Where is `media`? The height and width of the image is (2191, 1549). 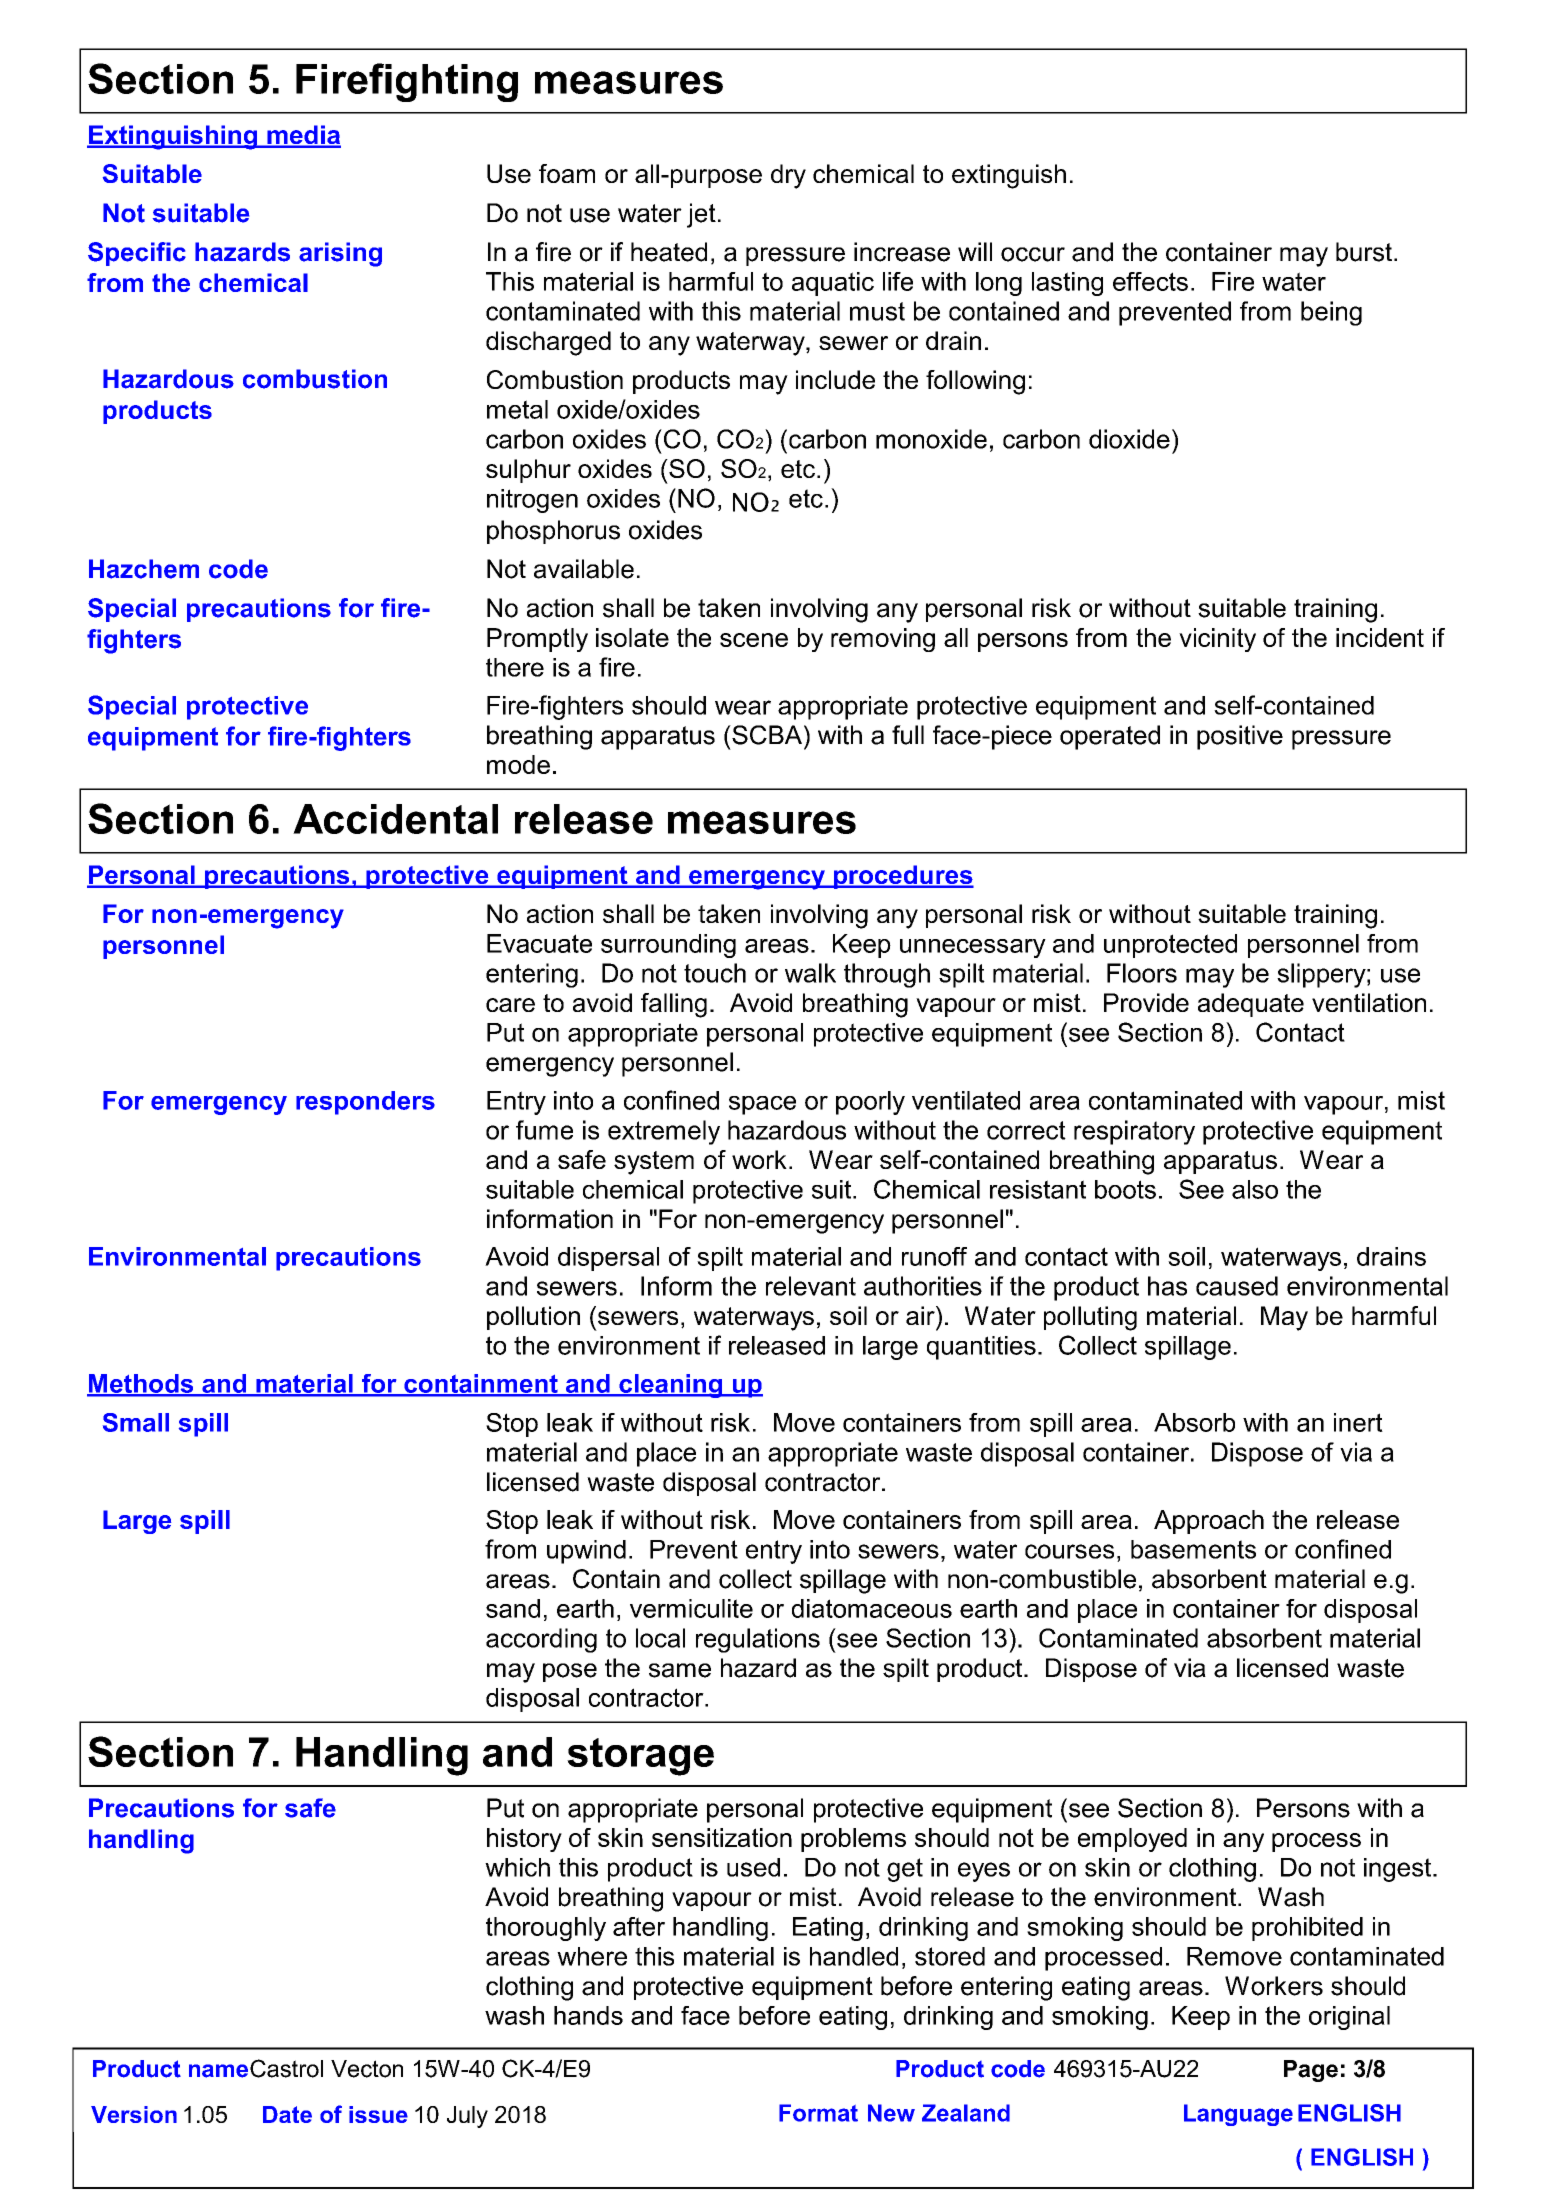 media is located at coordinates (303, 136).
